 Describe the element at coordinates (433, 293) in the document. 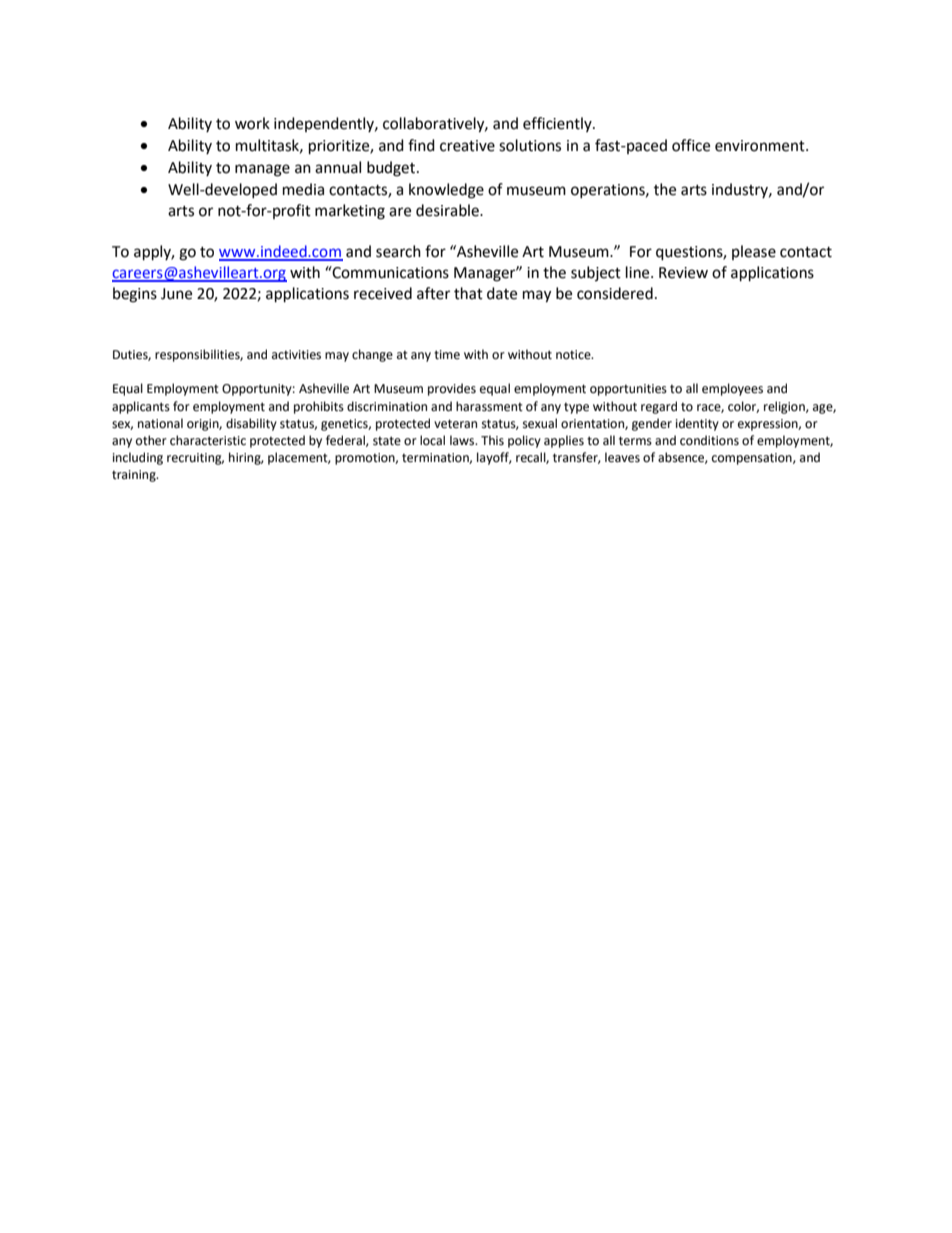

I see `after` at that location.
